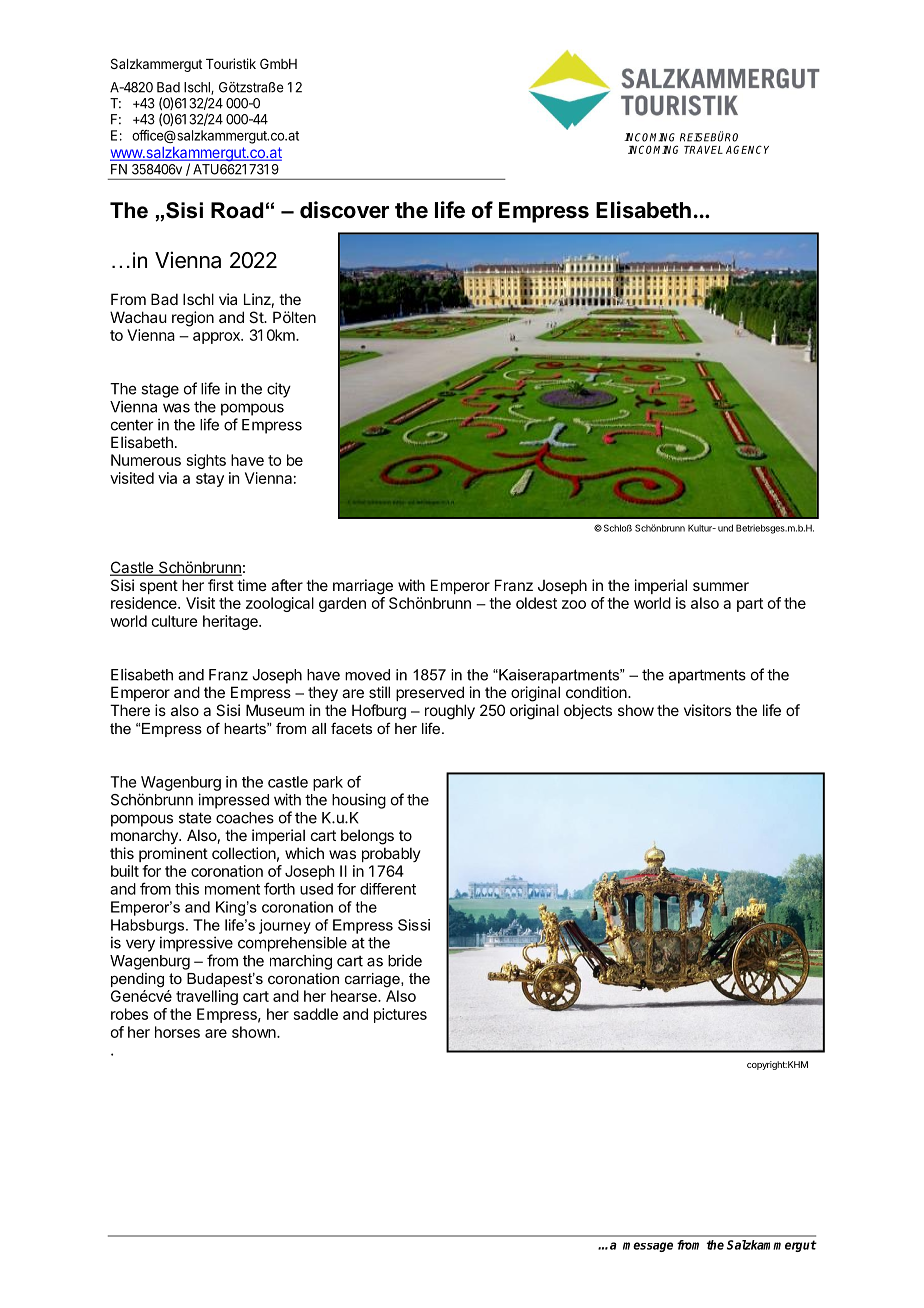 This screenshot has width=924, height=1308. What do you see at coordinates (747, 149) in the screenshot?
I see `AGENCY` at bounding box center [747, 149].
